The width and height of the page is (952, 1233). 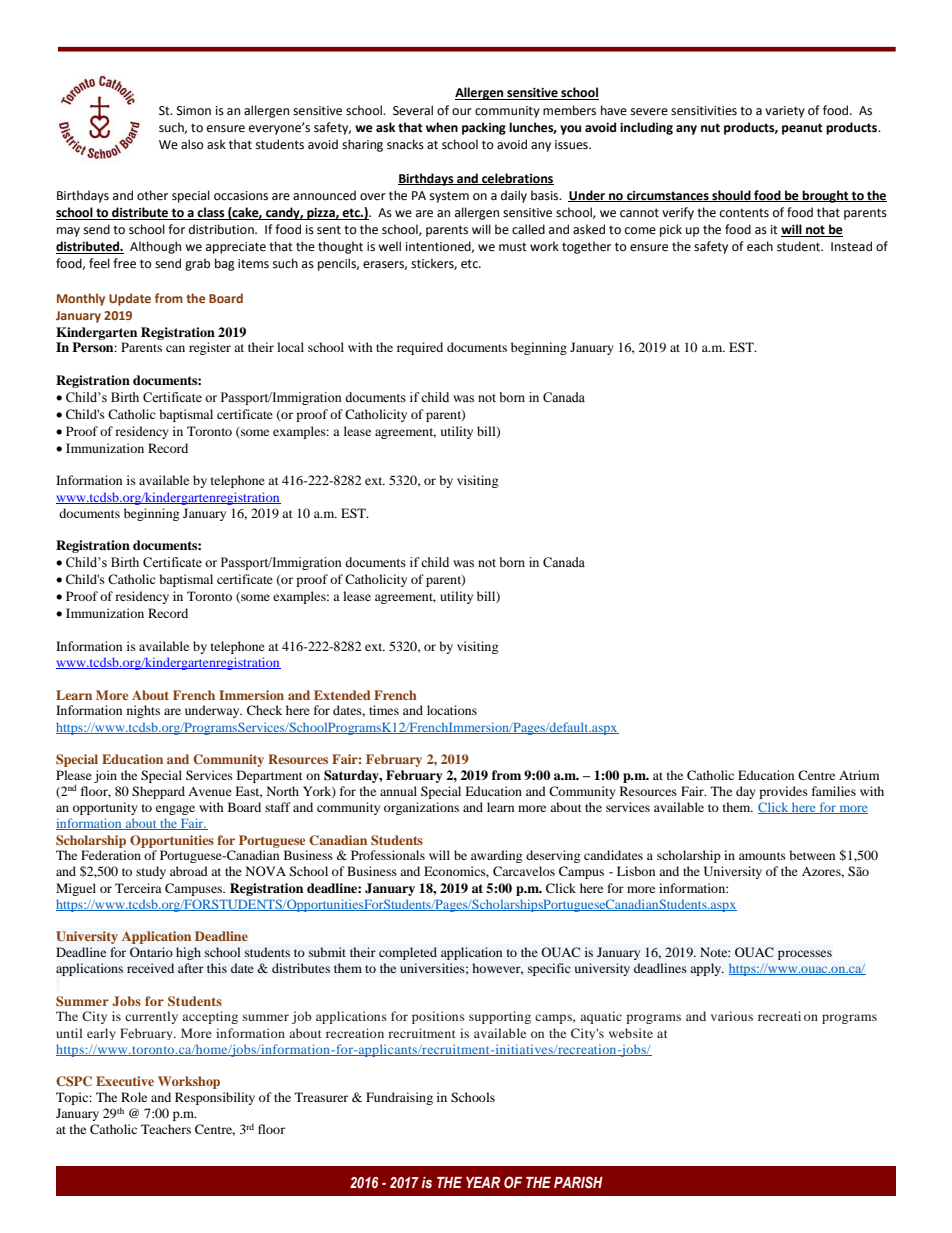 I want to click on Role, so click(x=134, y=1097).
